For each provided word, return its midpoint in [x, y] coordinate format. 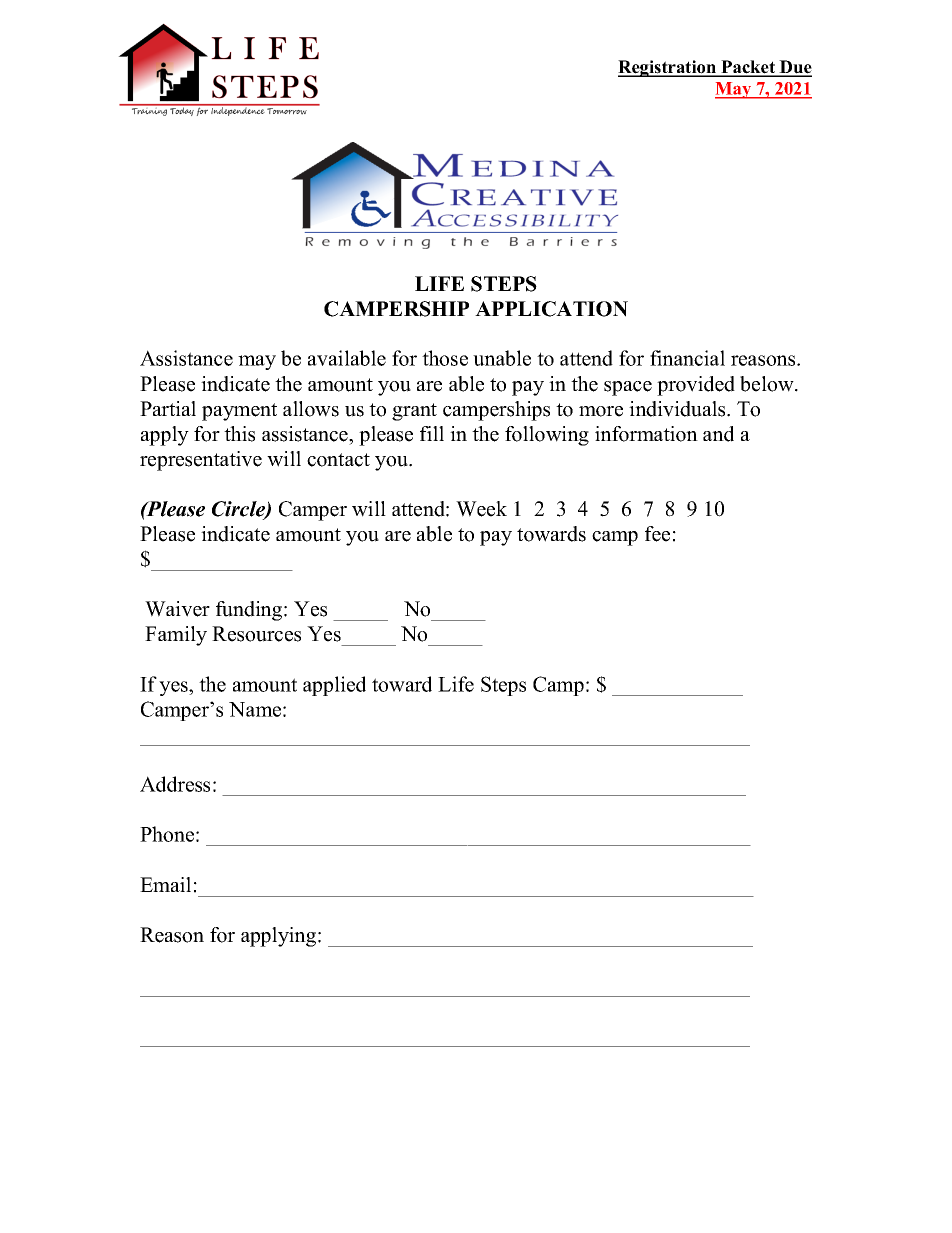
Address [175, 784]
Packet [748, 68]
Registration [668, 68]
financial [687, 358]
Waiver [177, 609]
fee [657, 534]
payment [239, 412]
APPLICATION [551, 309]
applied [334, 686]
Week [481, 509]
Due [795, 68]
